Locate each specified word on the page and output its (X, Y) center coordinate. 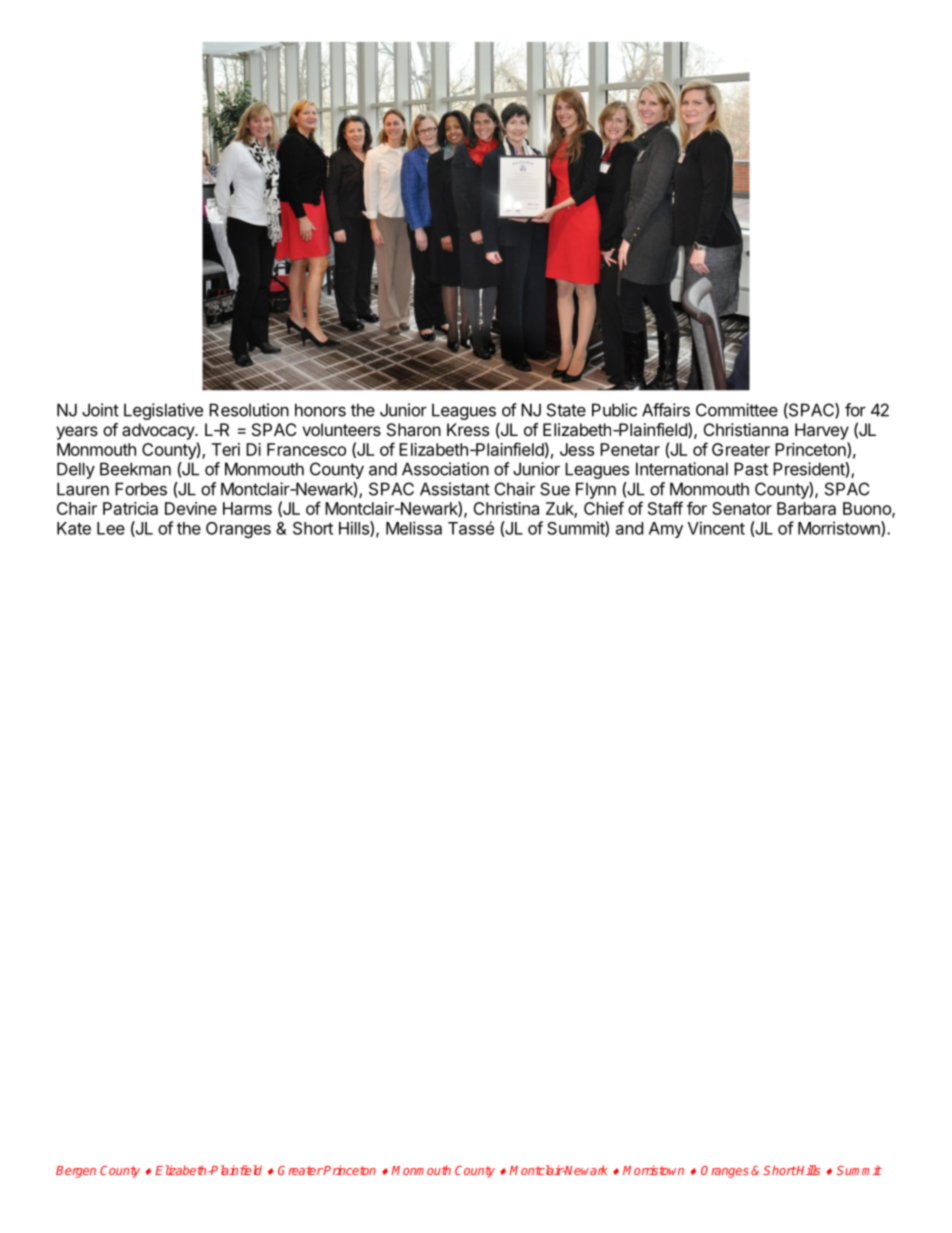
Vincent (716, 528)
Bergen (76, 1172)
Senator (742, 508)
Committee (737, 410)
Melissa (414, 528)
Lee (111, 528)
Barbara (806, 508)
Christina (506, 508)
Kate (74, 528)
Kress (468, 429)
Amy (666, 530)
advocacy (159, 431)
